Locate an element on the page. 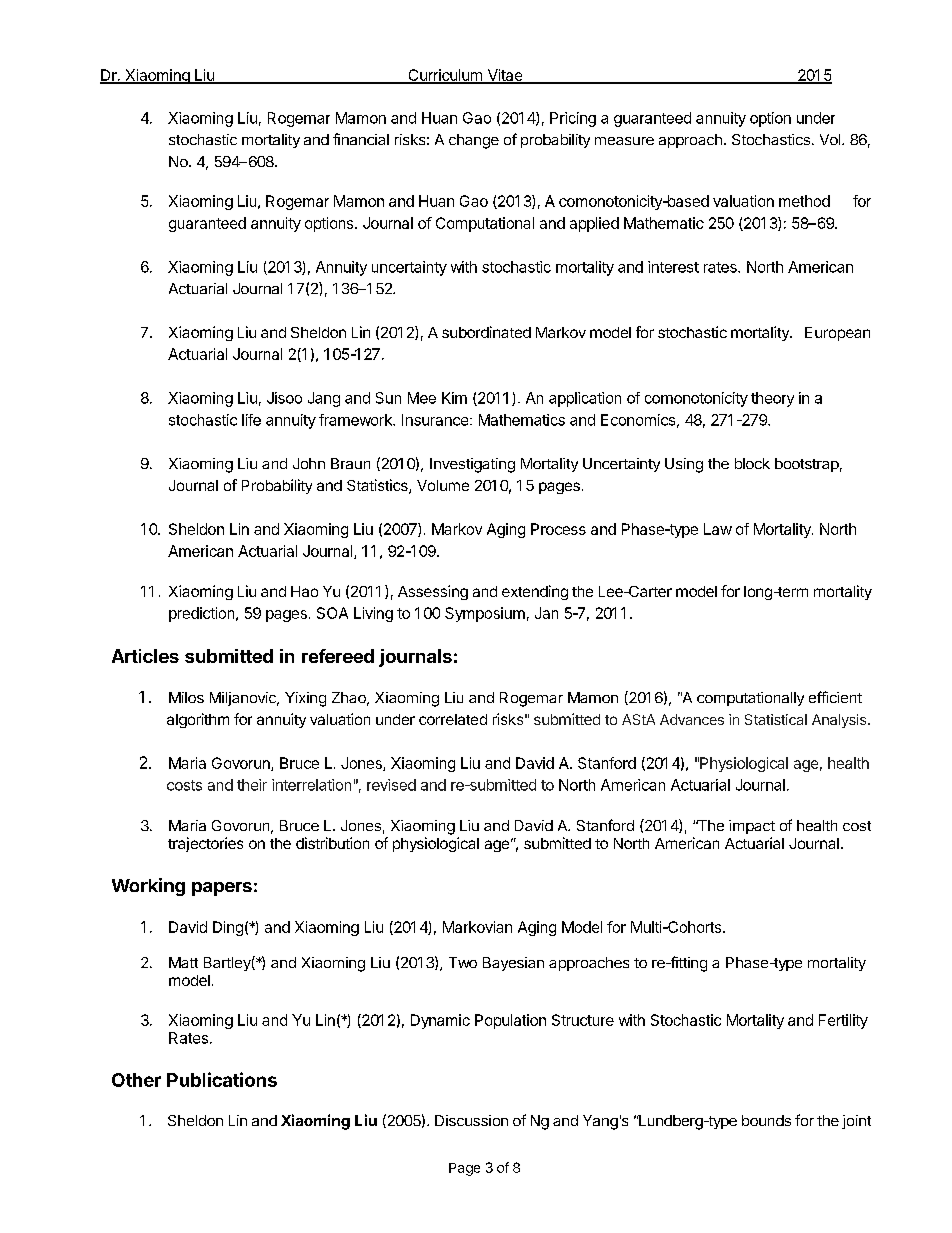  trajectories is located at coordinates (205, 844).
